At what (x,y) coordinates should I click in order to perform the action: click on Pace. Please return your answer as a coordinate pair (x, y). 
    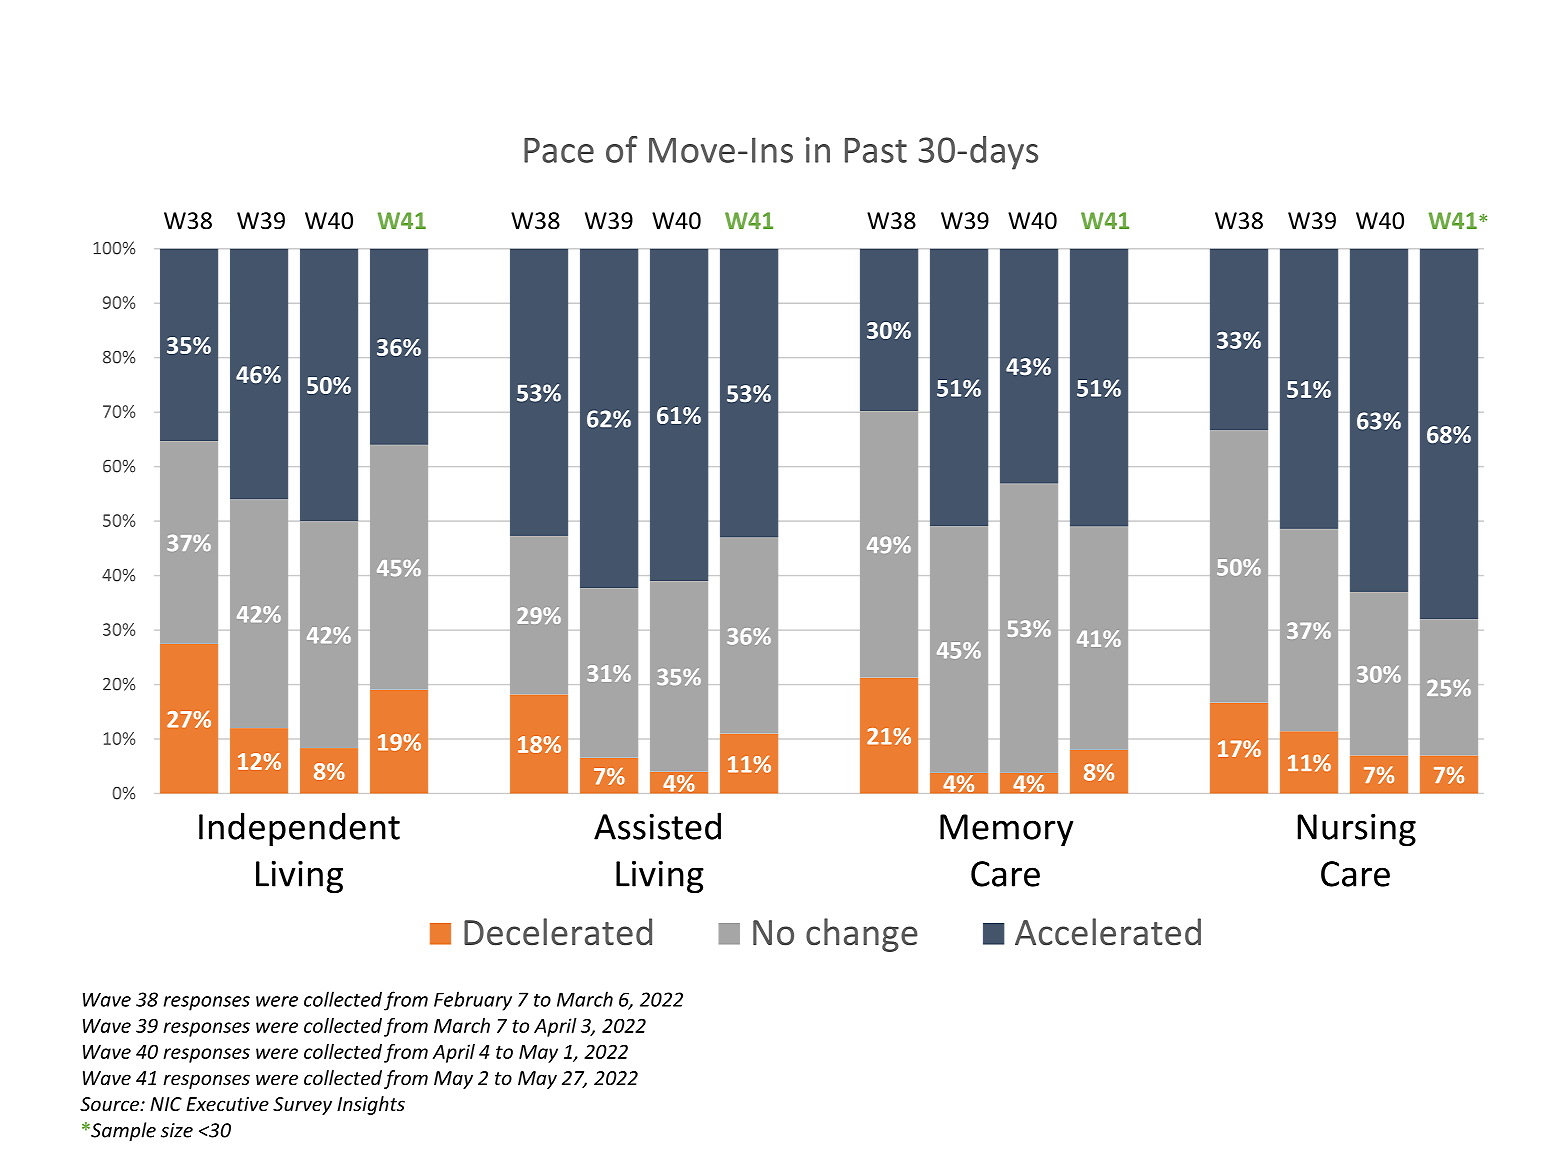
    Looking at the image, I should click on (559, 150).
